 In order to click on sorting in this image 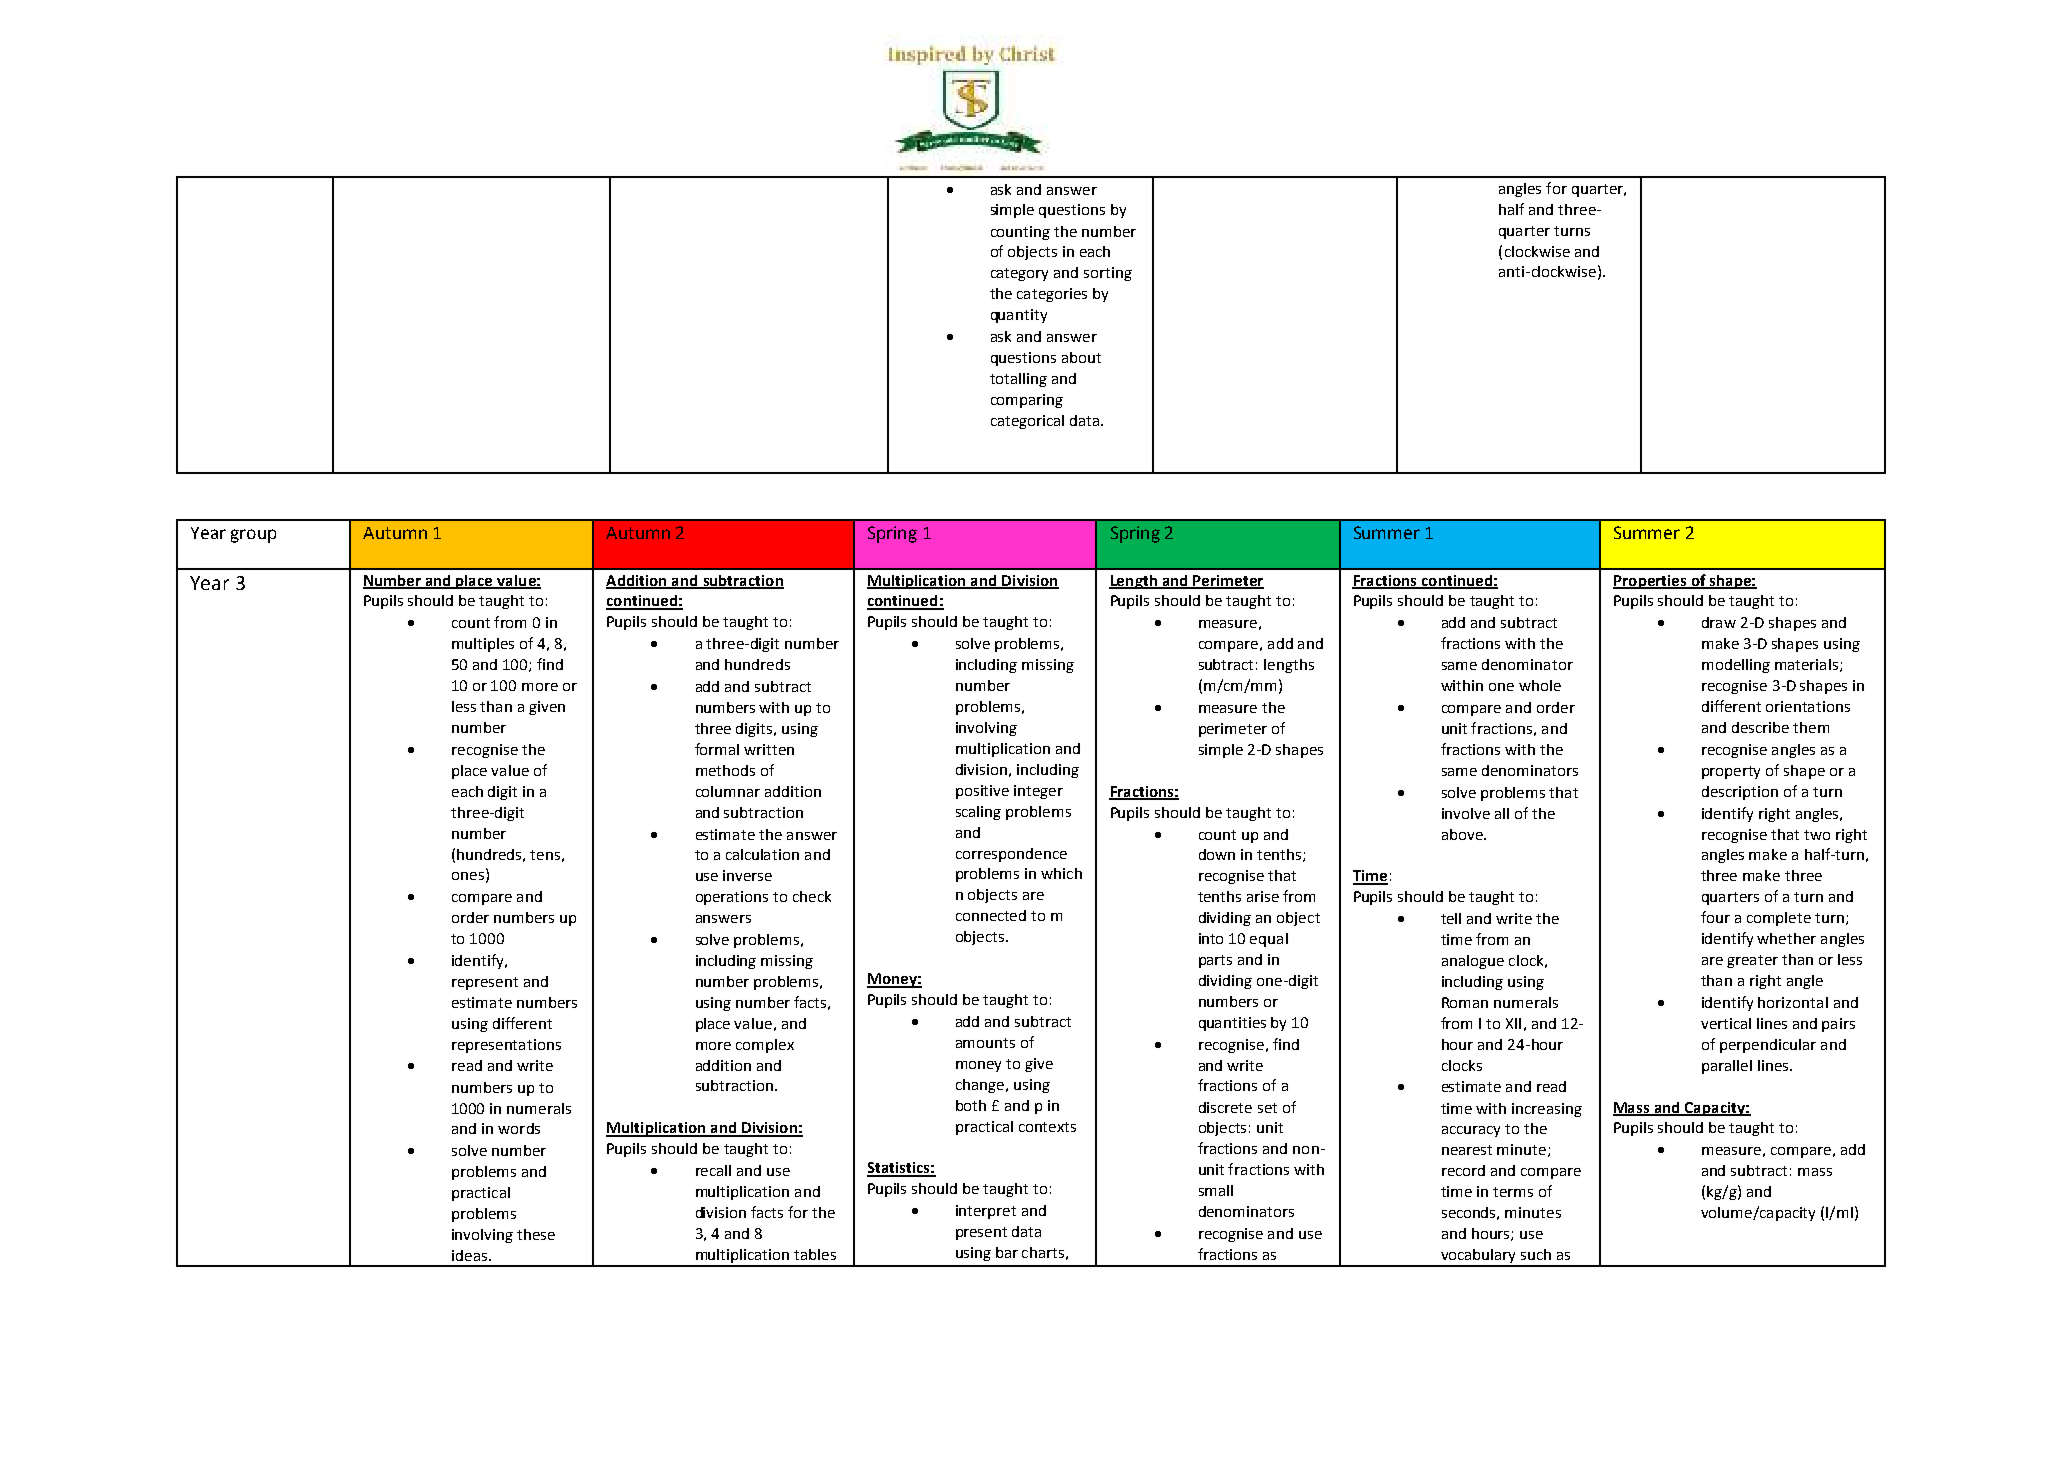, I will do `click(1108, 274)`.
